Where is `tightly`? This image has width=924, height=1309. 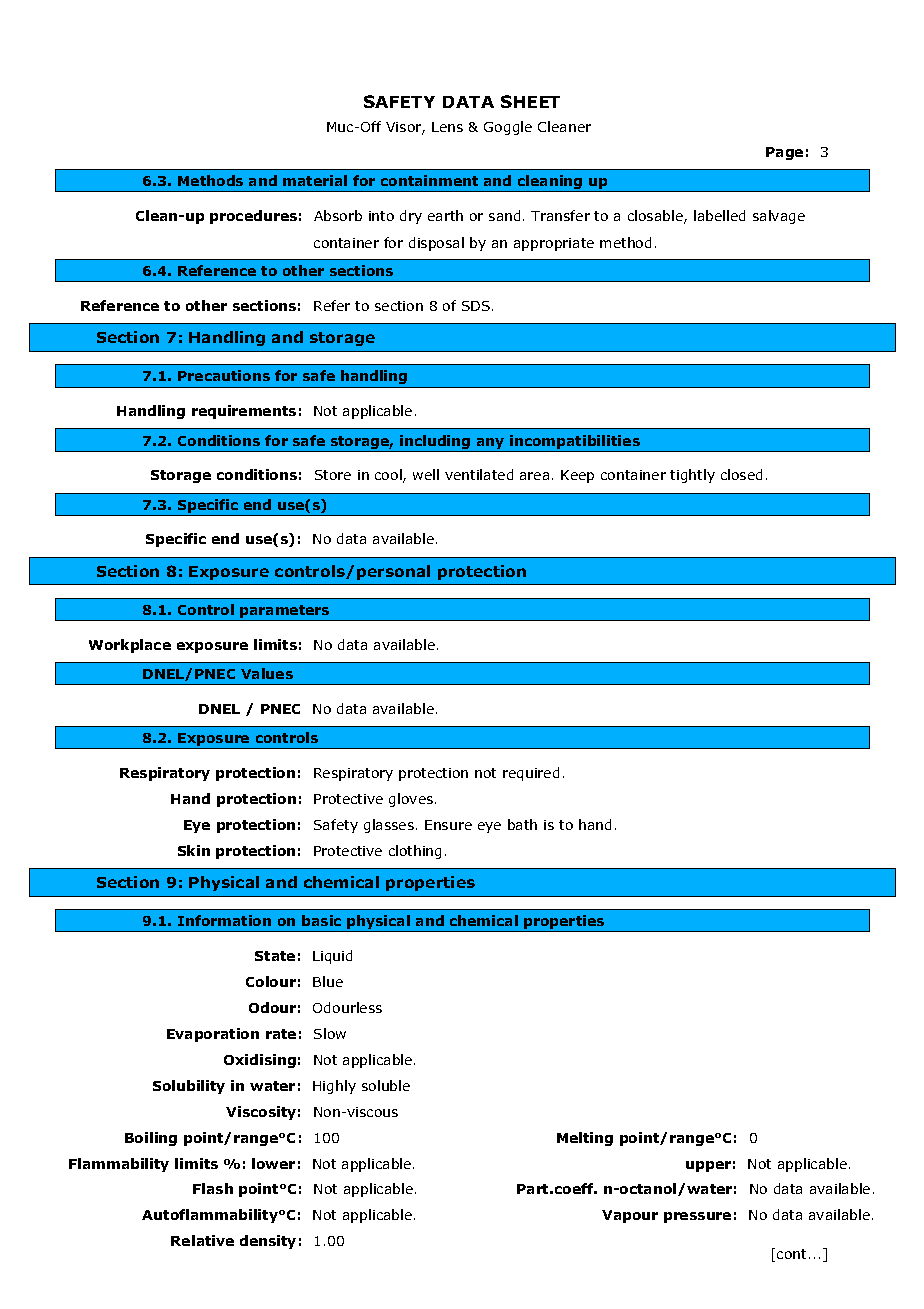 tightly is located at coordinates (692, 476).
